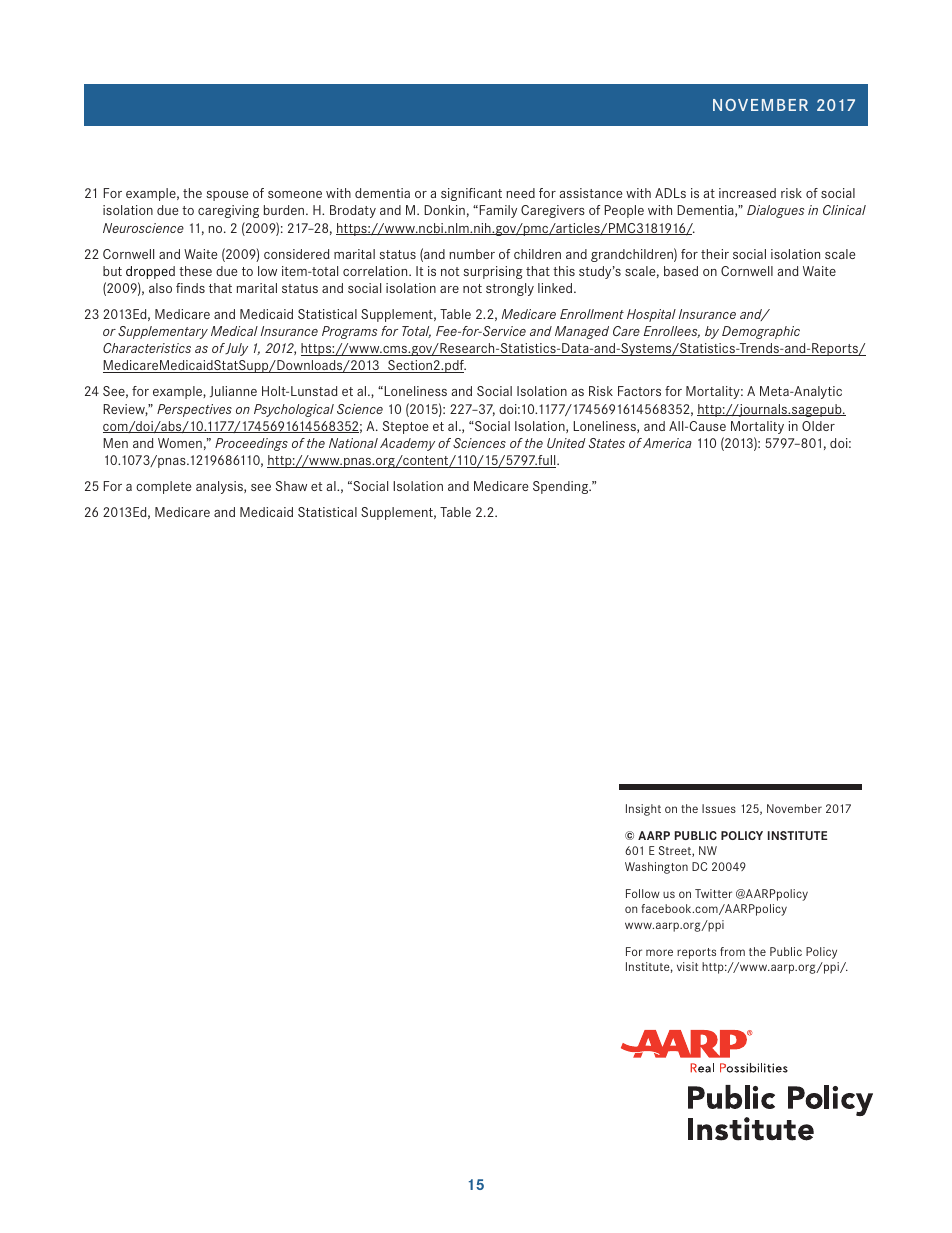 This page has width=952, height=1233. Describe the element at coordinates (659, 952) in the page. I see `more` at that location.
